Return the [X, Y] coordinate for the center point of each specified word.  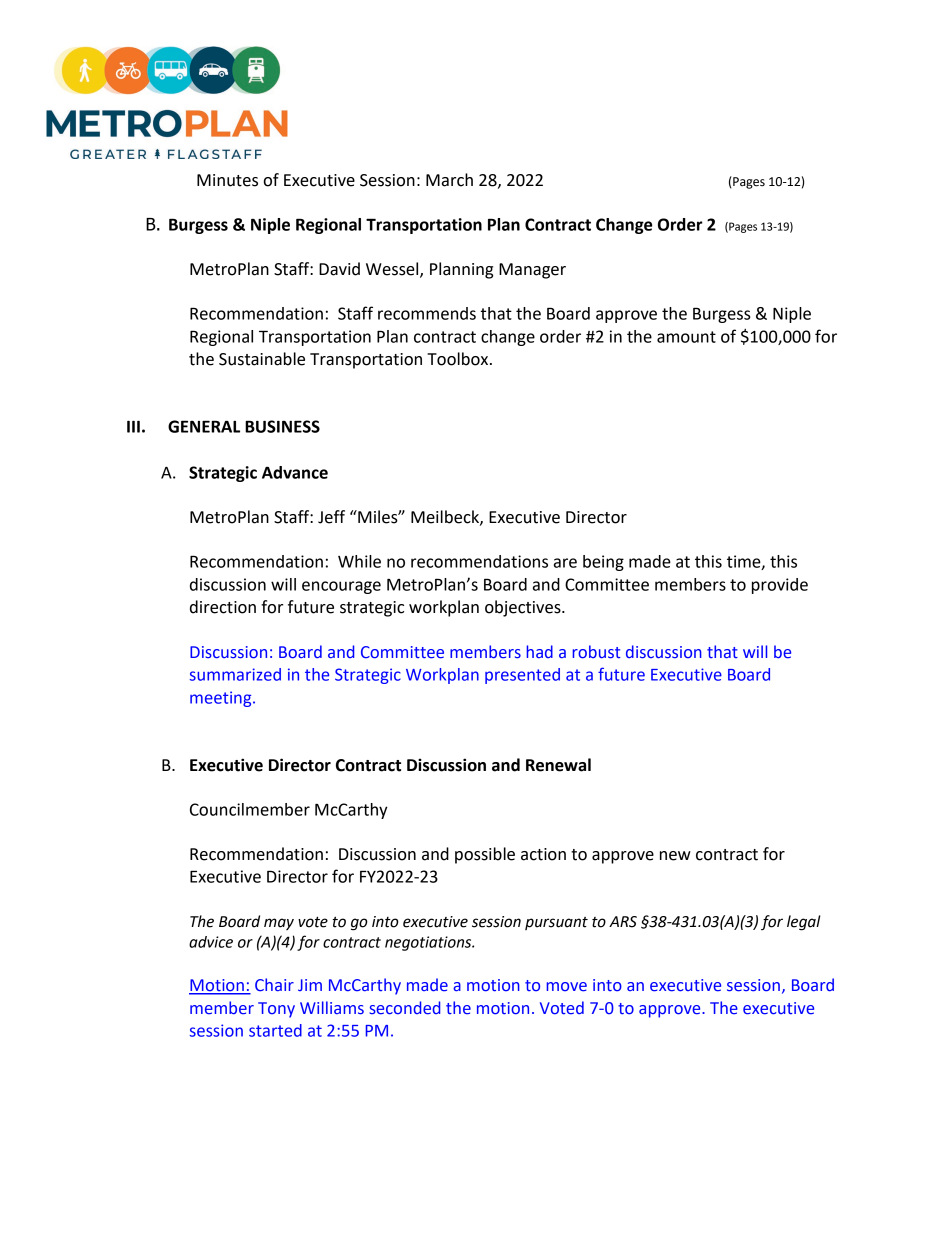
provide [780, 586]
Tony [276, 1010]
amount [686, 337]
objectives [524, 608]
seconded [404, 1008]
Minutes [227, 180]
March [449, 180]
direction [223, 607]
